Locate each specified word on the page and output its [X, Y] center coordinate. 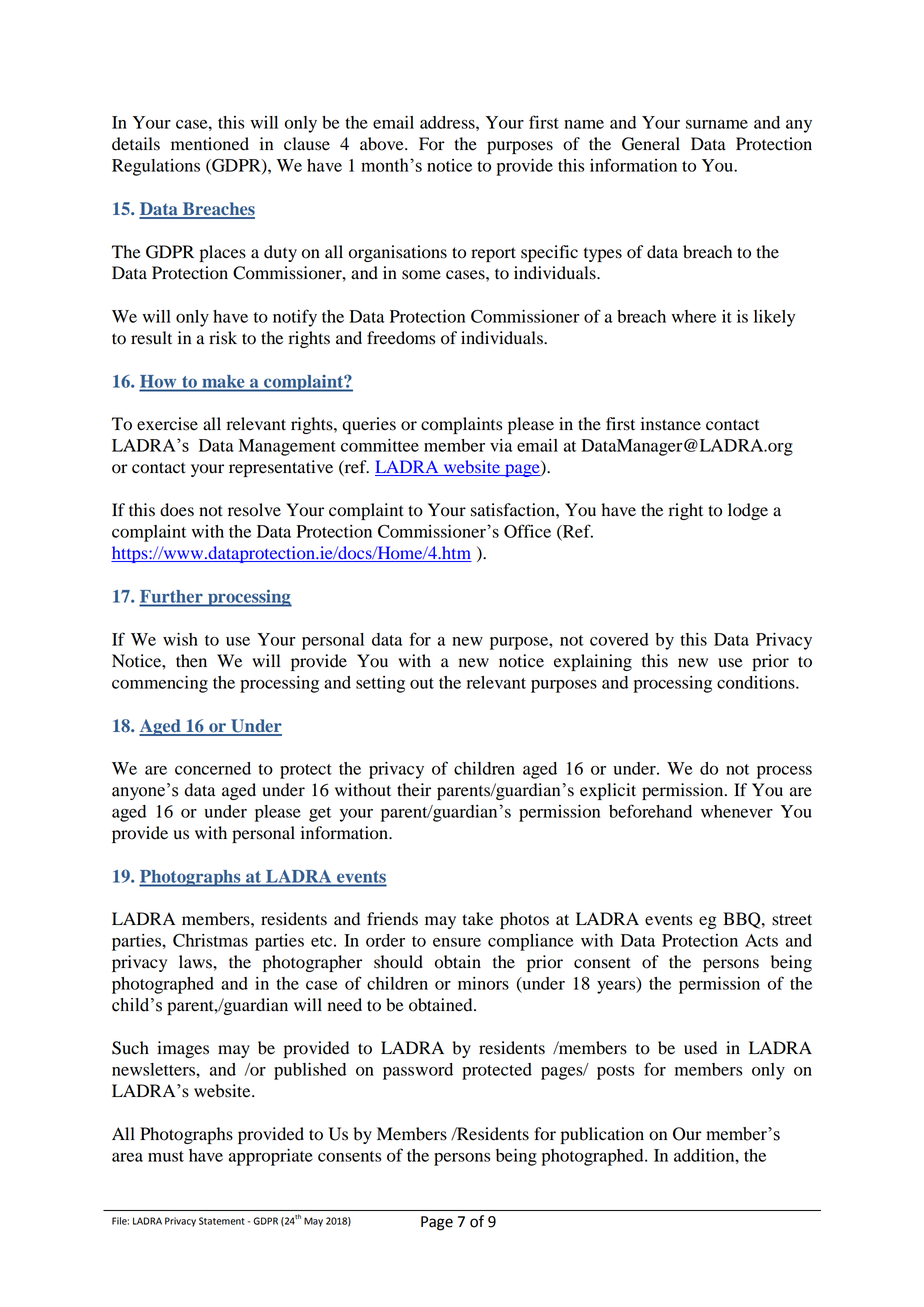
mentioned [210, 144]
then [191, 661]
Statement [222, 1221]
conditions [757, 682]
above [383, 144]
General [651, 144]
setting [380, 684]
